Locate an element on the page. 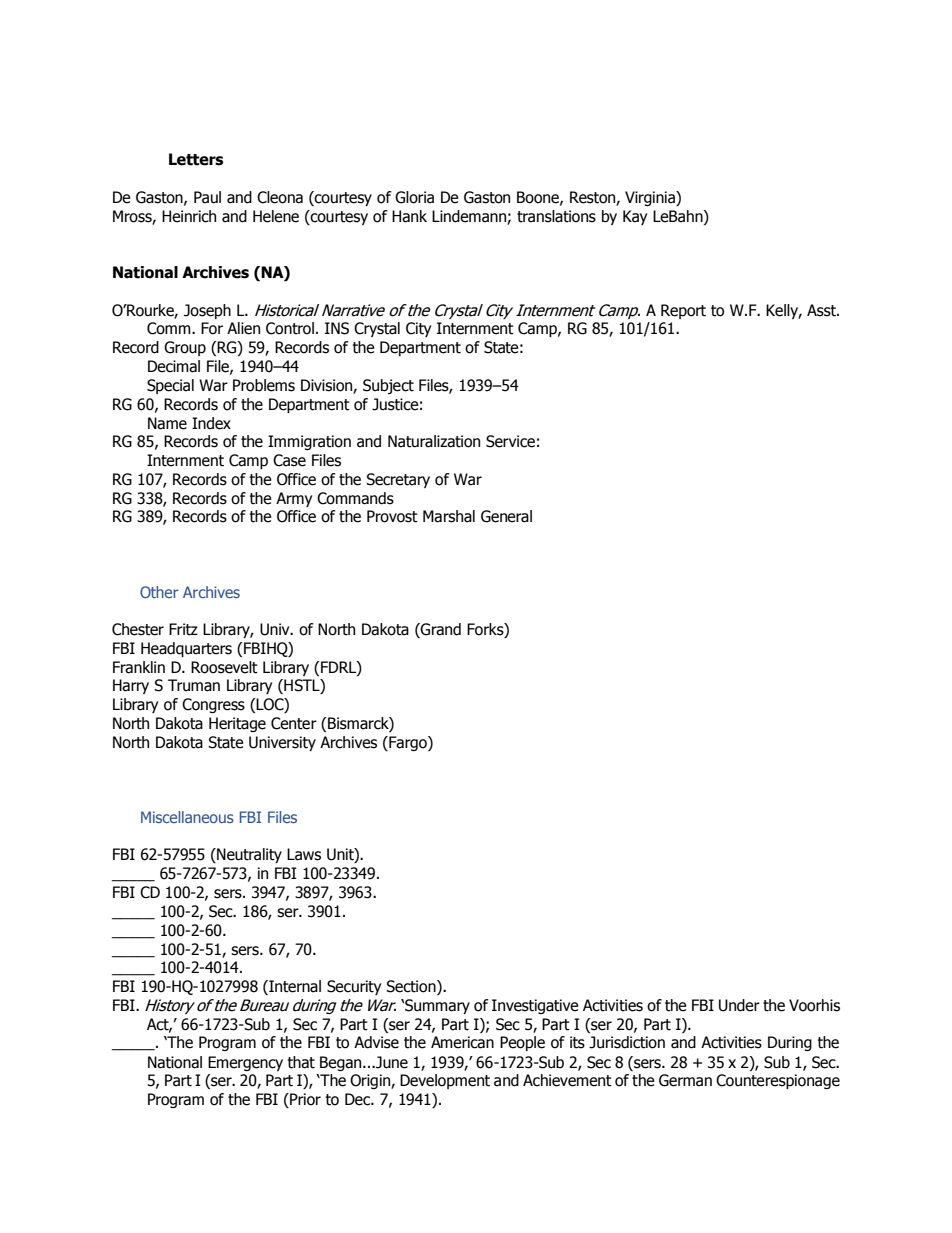  General is located at coordinates (506, 516).
